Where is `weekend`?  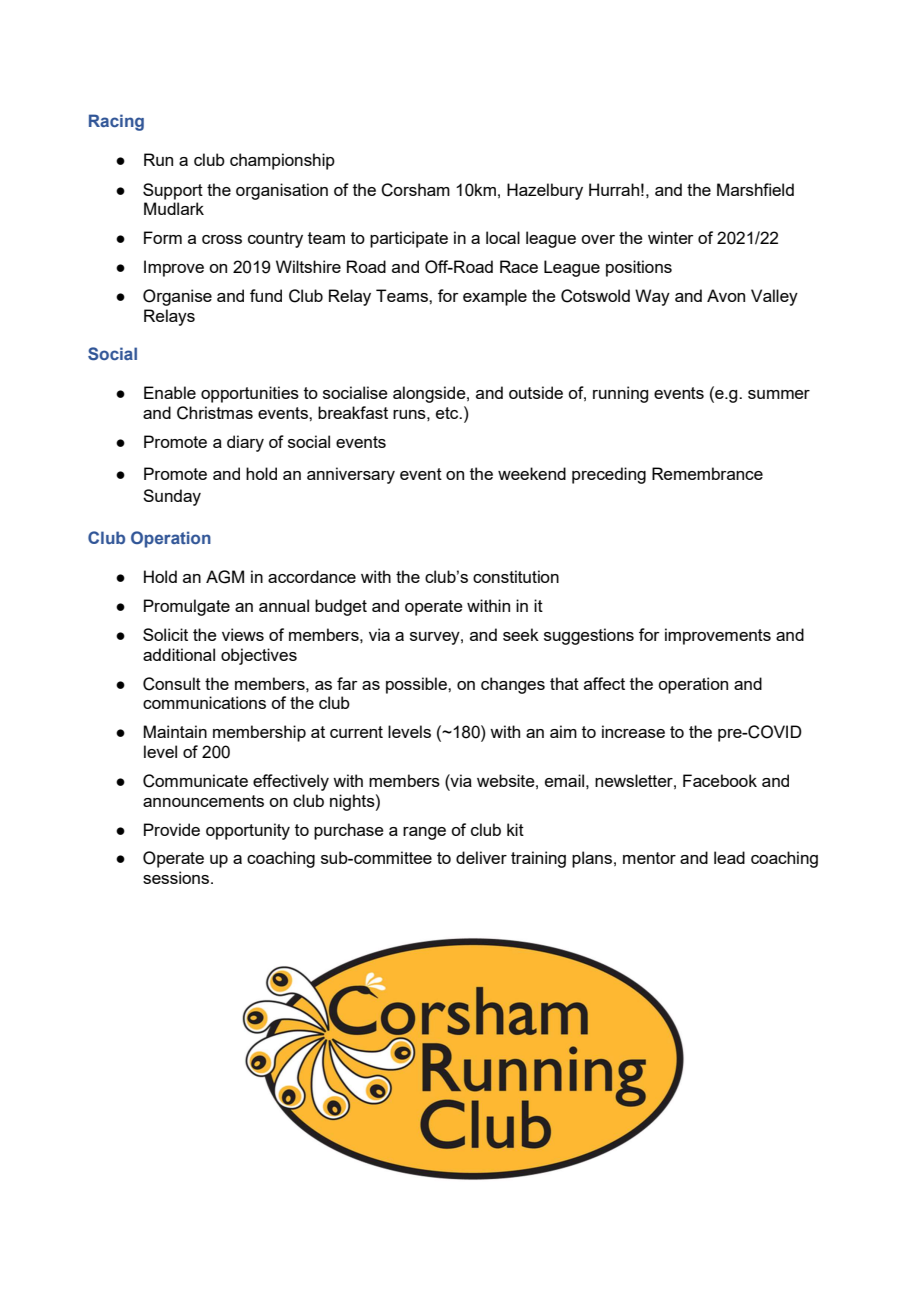 weekend is located at coordinates (532, 473).
